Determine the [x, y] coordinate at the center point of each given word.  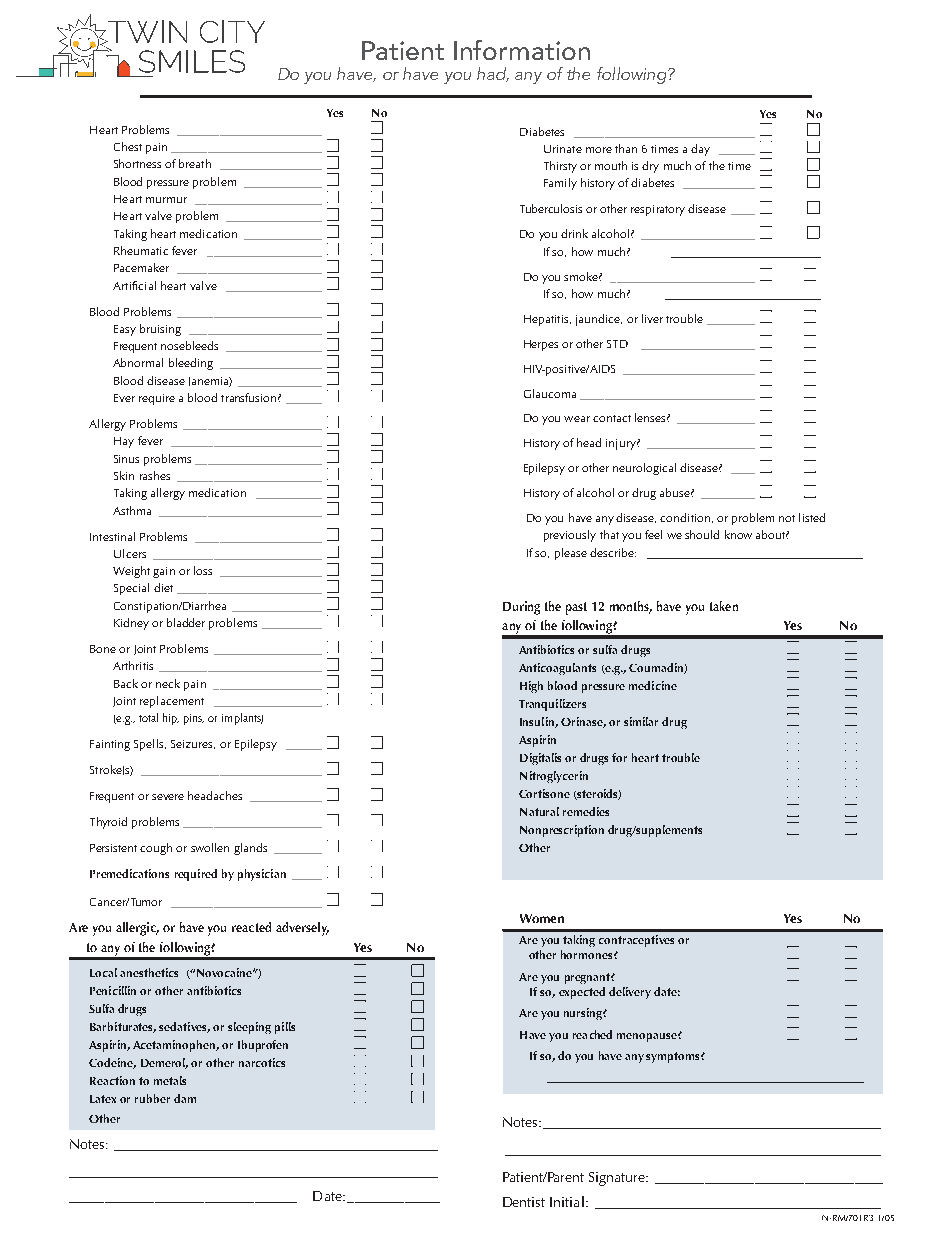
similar [641, 721]
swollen [210, 847]
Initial [567, 1201]
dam [185, 1098]
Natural [539, 811]
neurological [644, 469]
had [493, 74]
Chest [128, 146]
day [700, 150]
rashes [155, 475]
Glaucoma [550, 393]
